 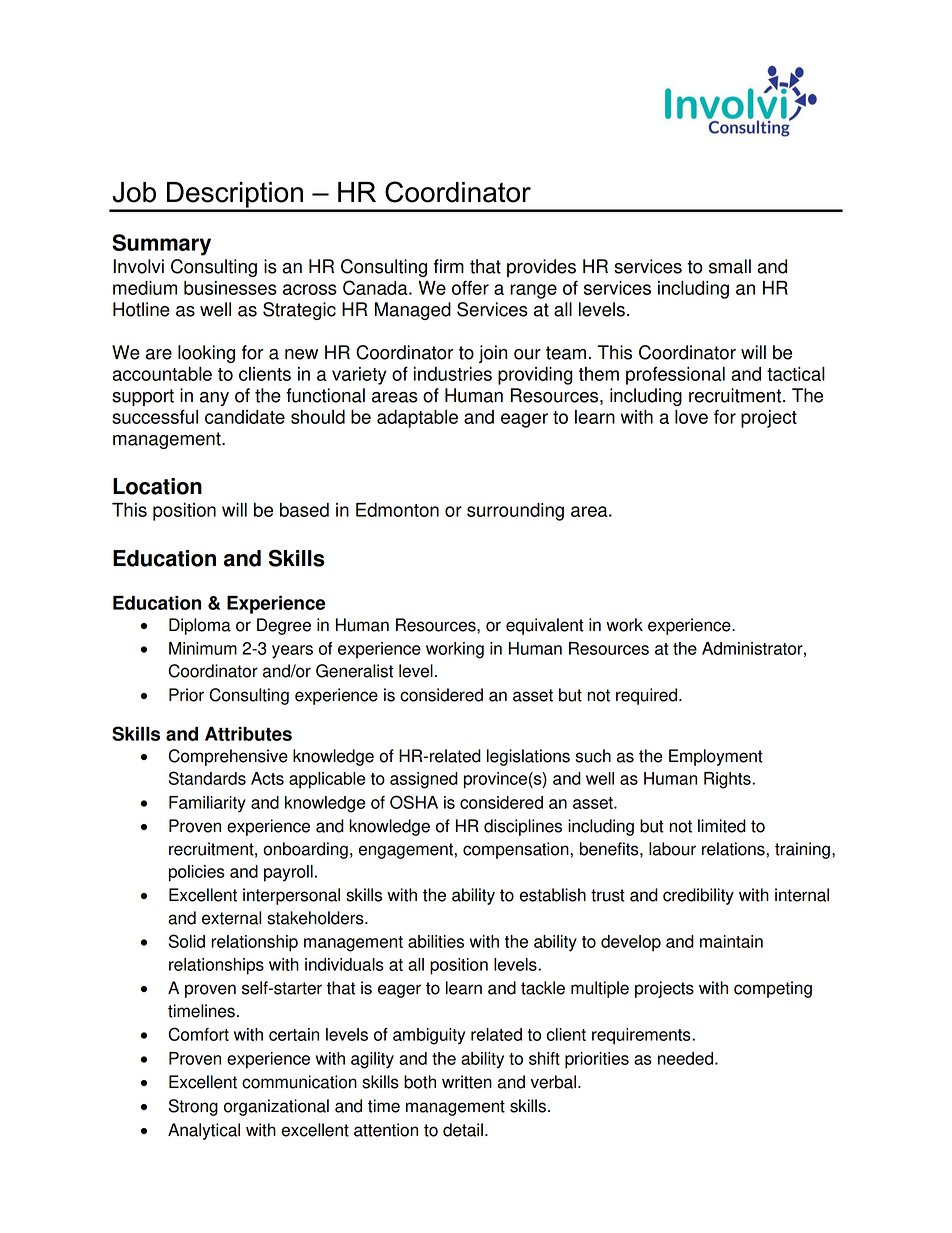 What do you see at coordinates (517, 850) in the document?
I see `compensation` at bounding box center [517, 850].
